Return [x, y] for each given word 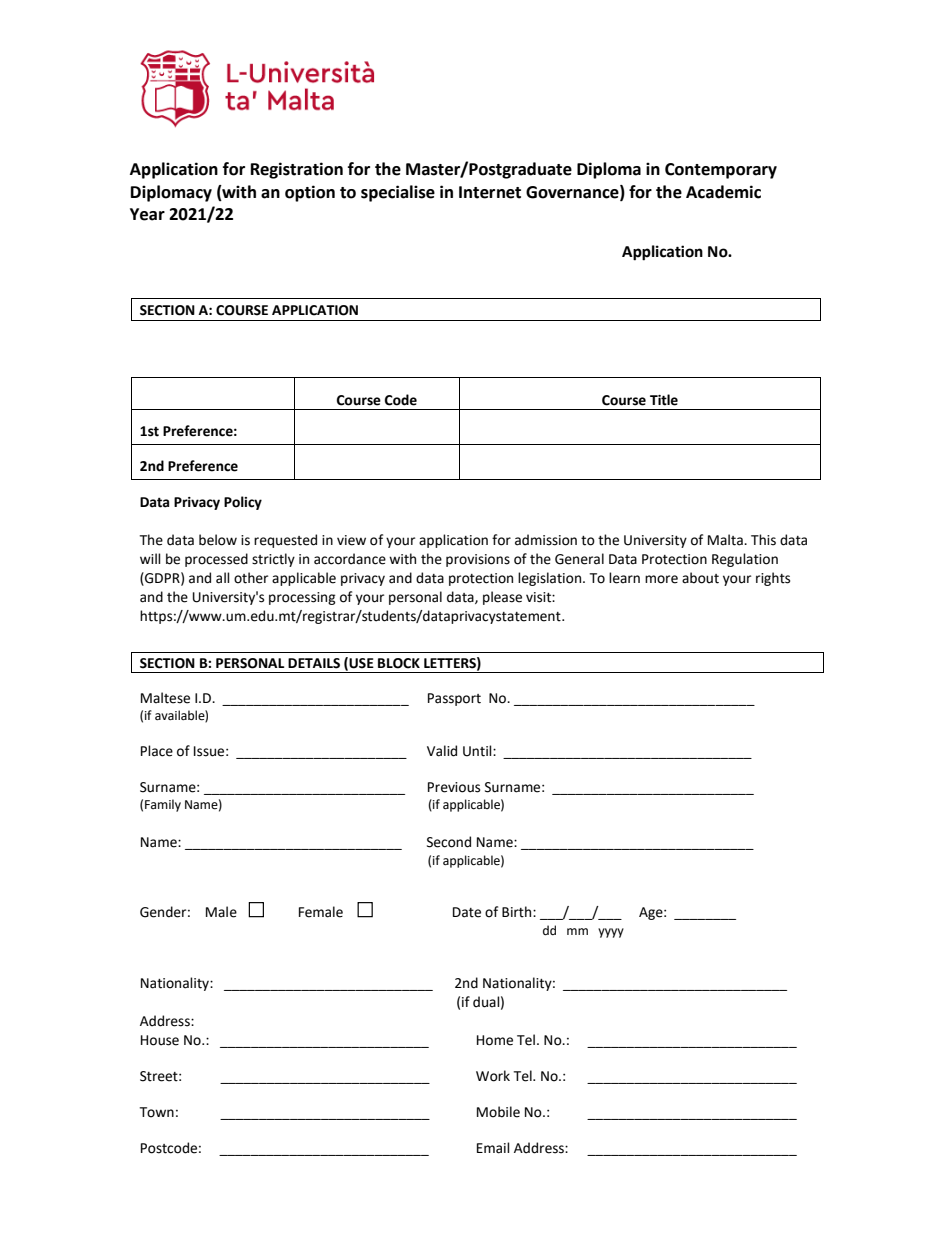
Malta [726, 540]
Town [156, 1112]
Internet [490, 192]
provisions [478, 560]
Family [163, 805]
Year [147, 214]
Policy [243, 503]
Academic [723, 192]
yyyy [611, 933]
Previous [454, 787]
